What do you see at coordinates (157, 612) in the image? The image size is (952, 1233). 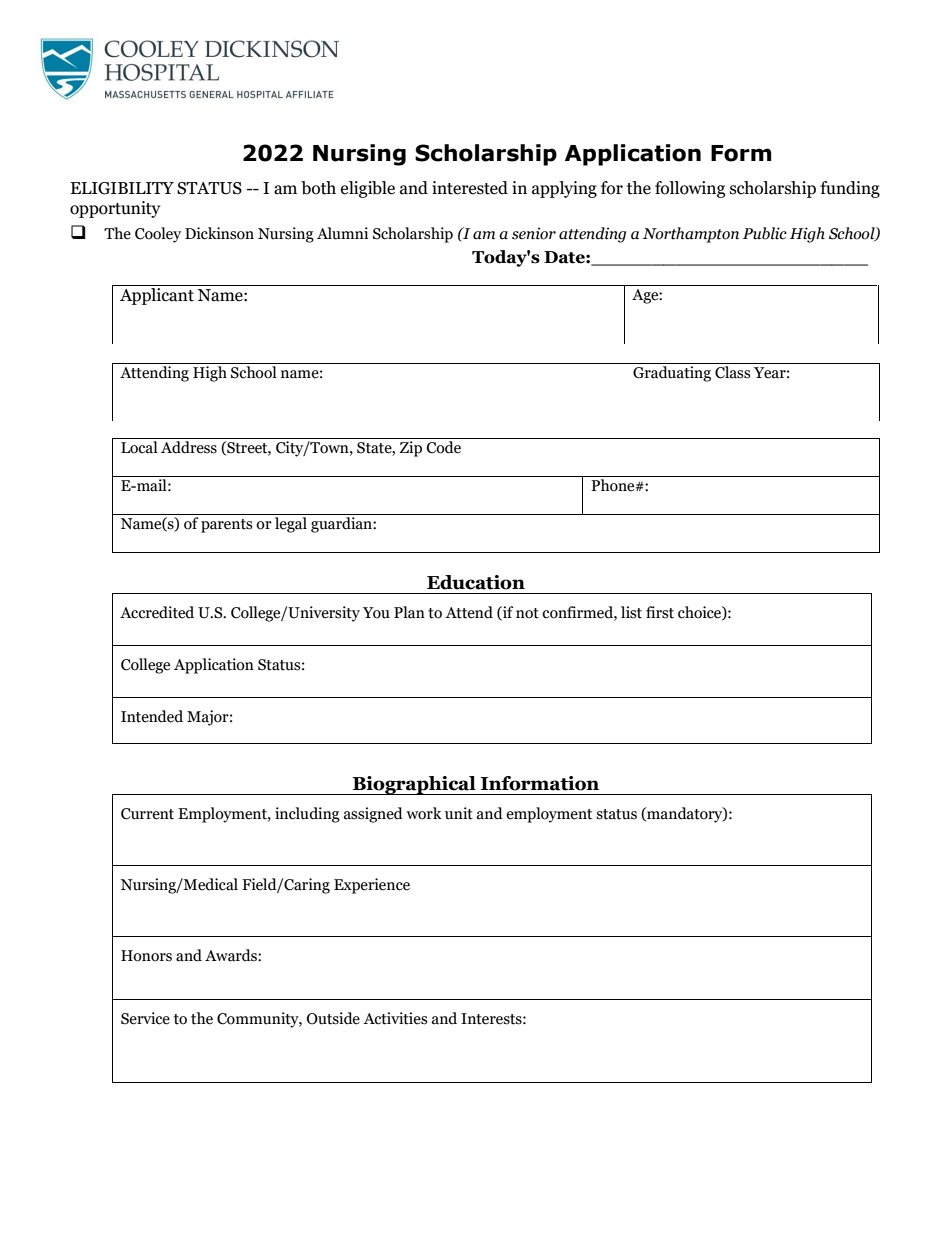 I see `Accredited` at bounding box center [157, 612].
